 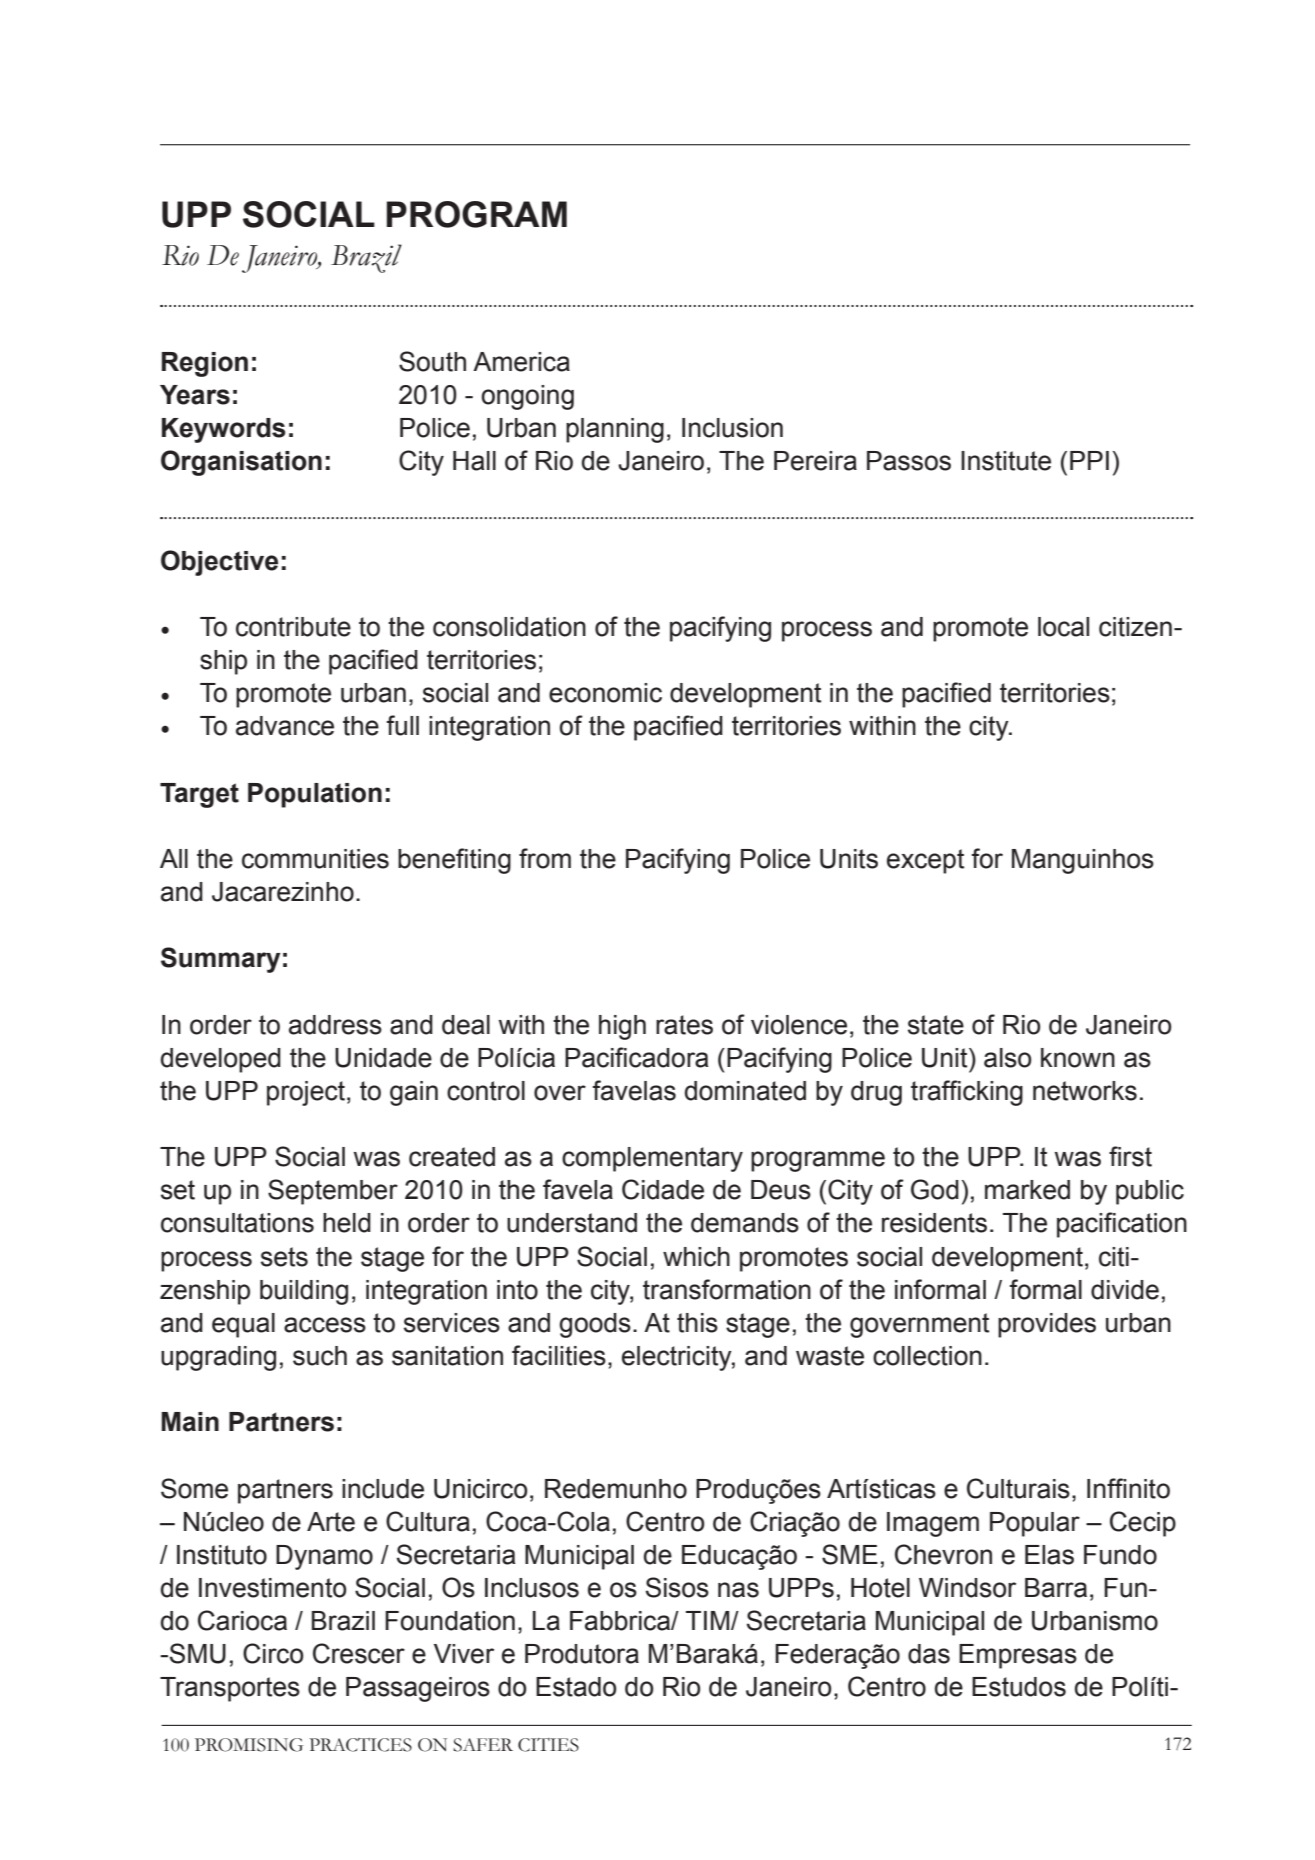 I want to click on Empresas, so click(x=1018, y=1656).
